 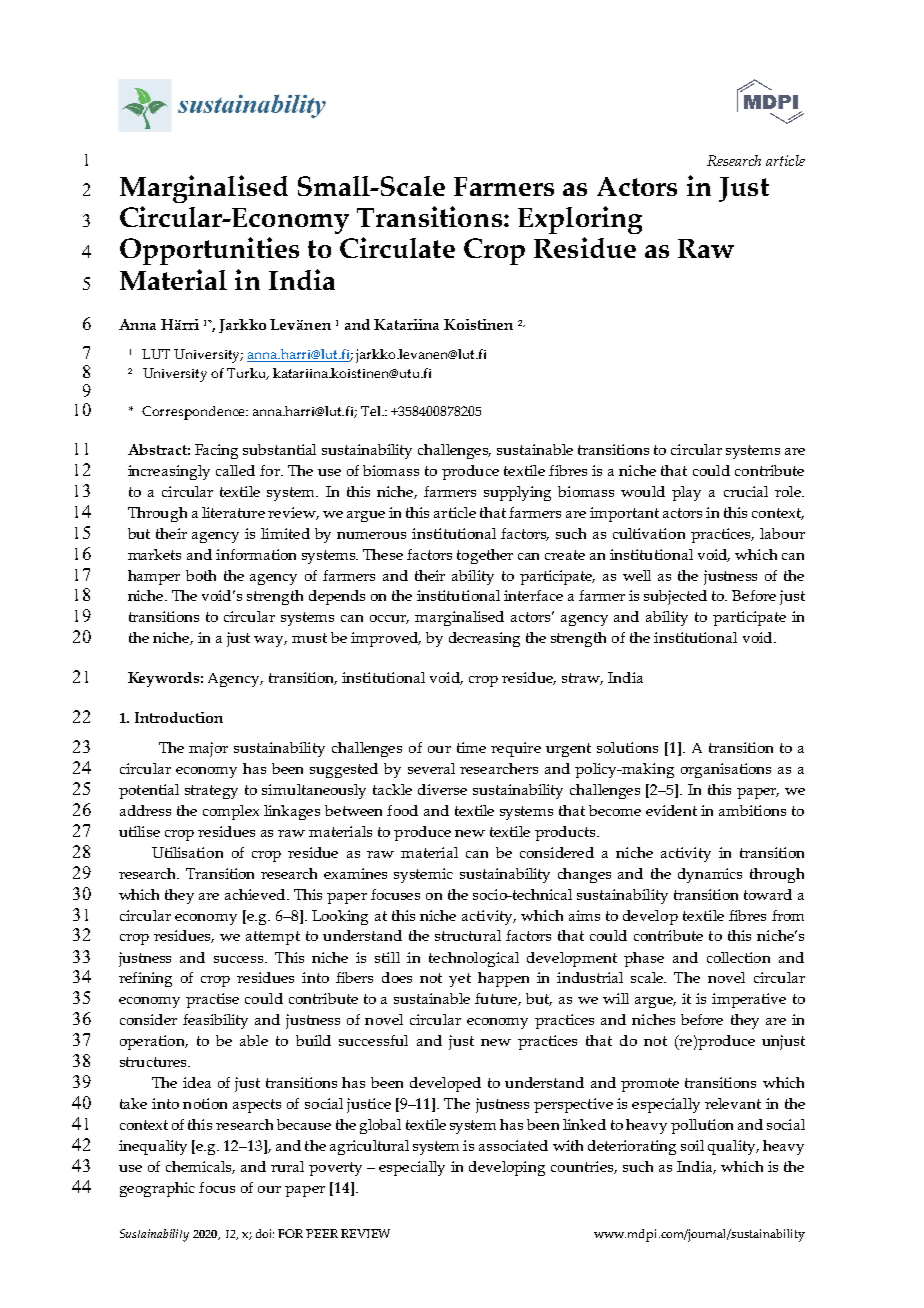 What do you see at coordinates (468, 935) in the screenshot?
I see `structural` at bounding box center [468, 935].
